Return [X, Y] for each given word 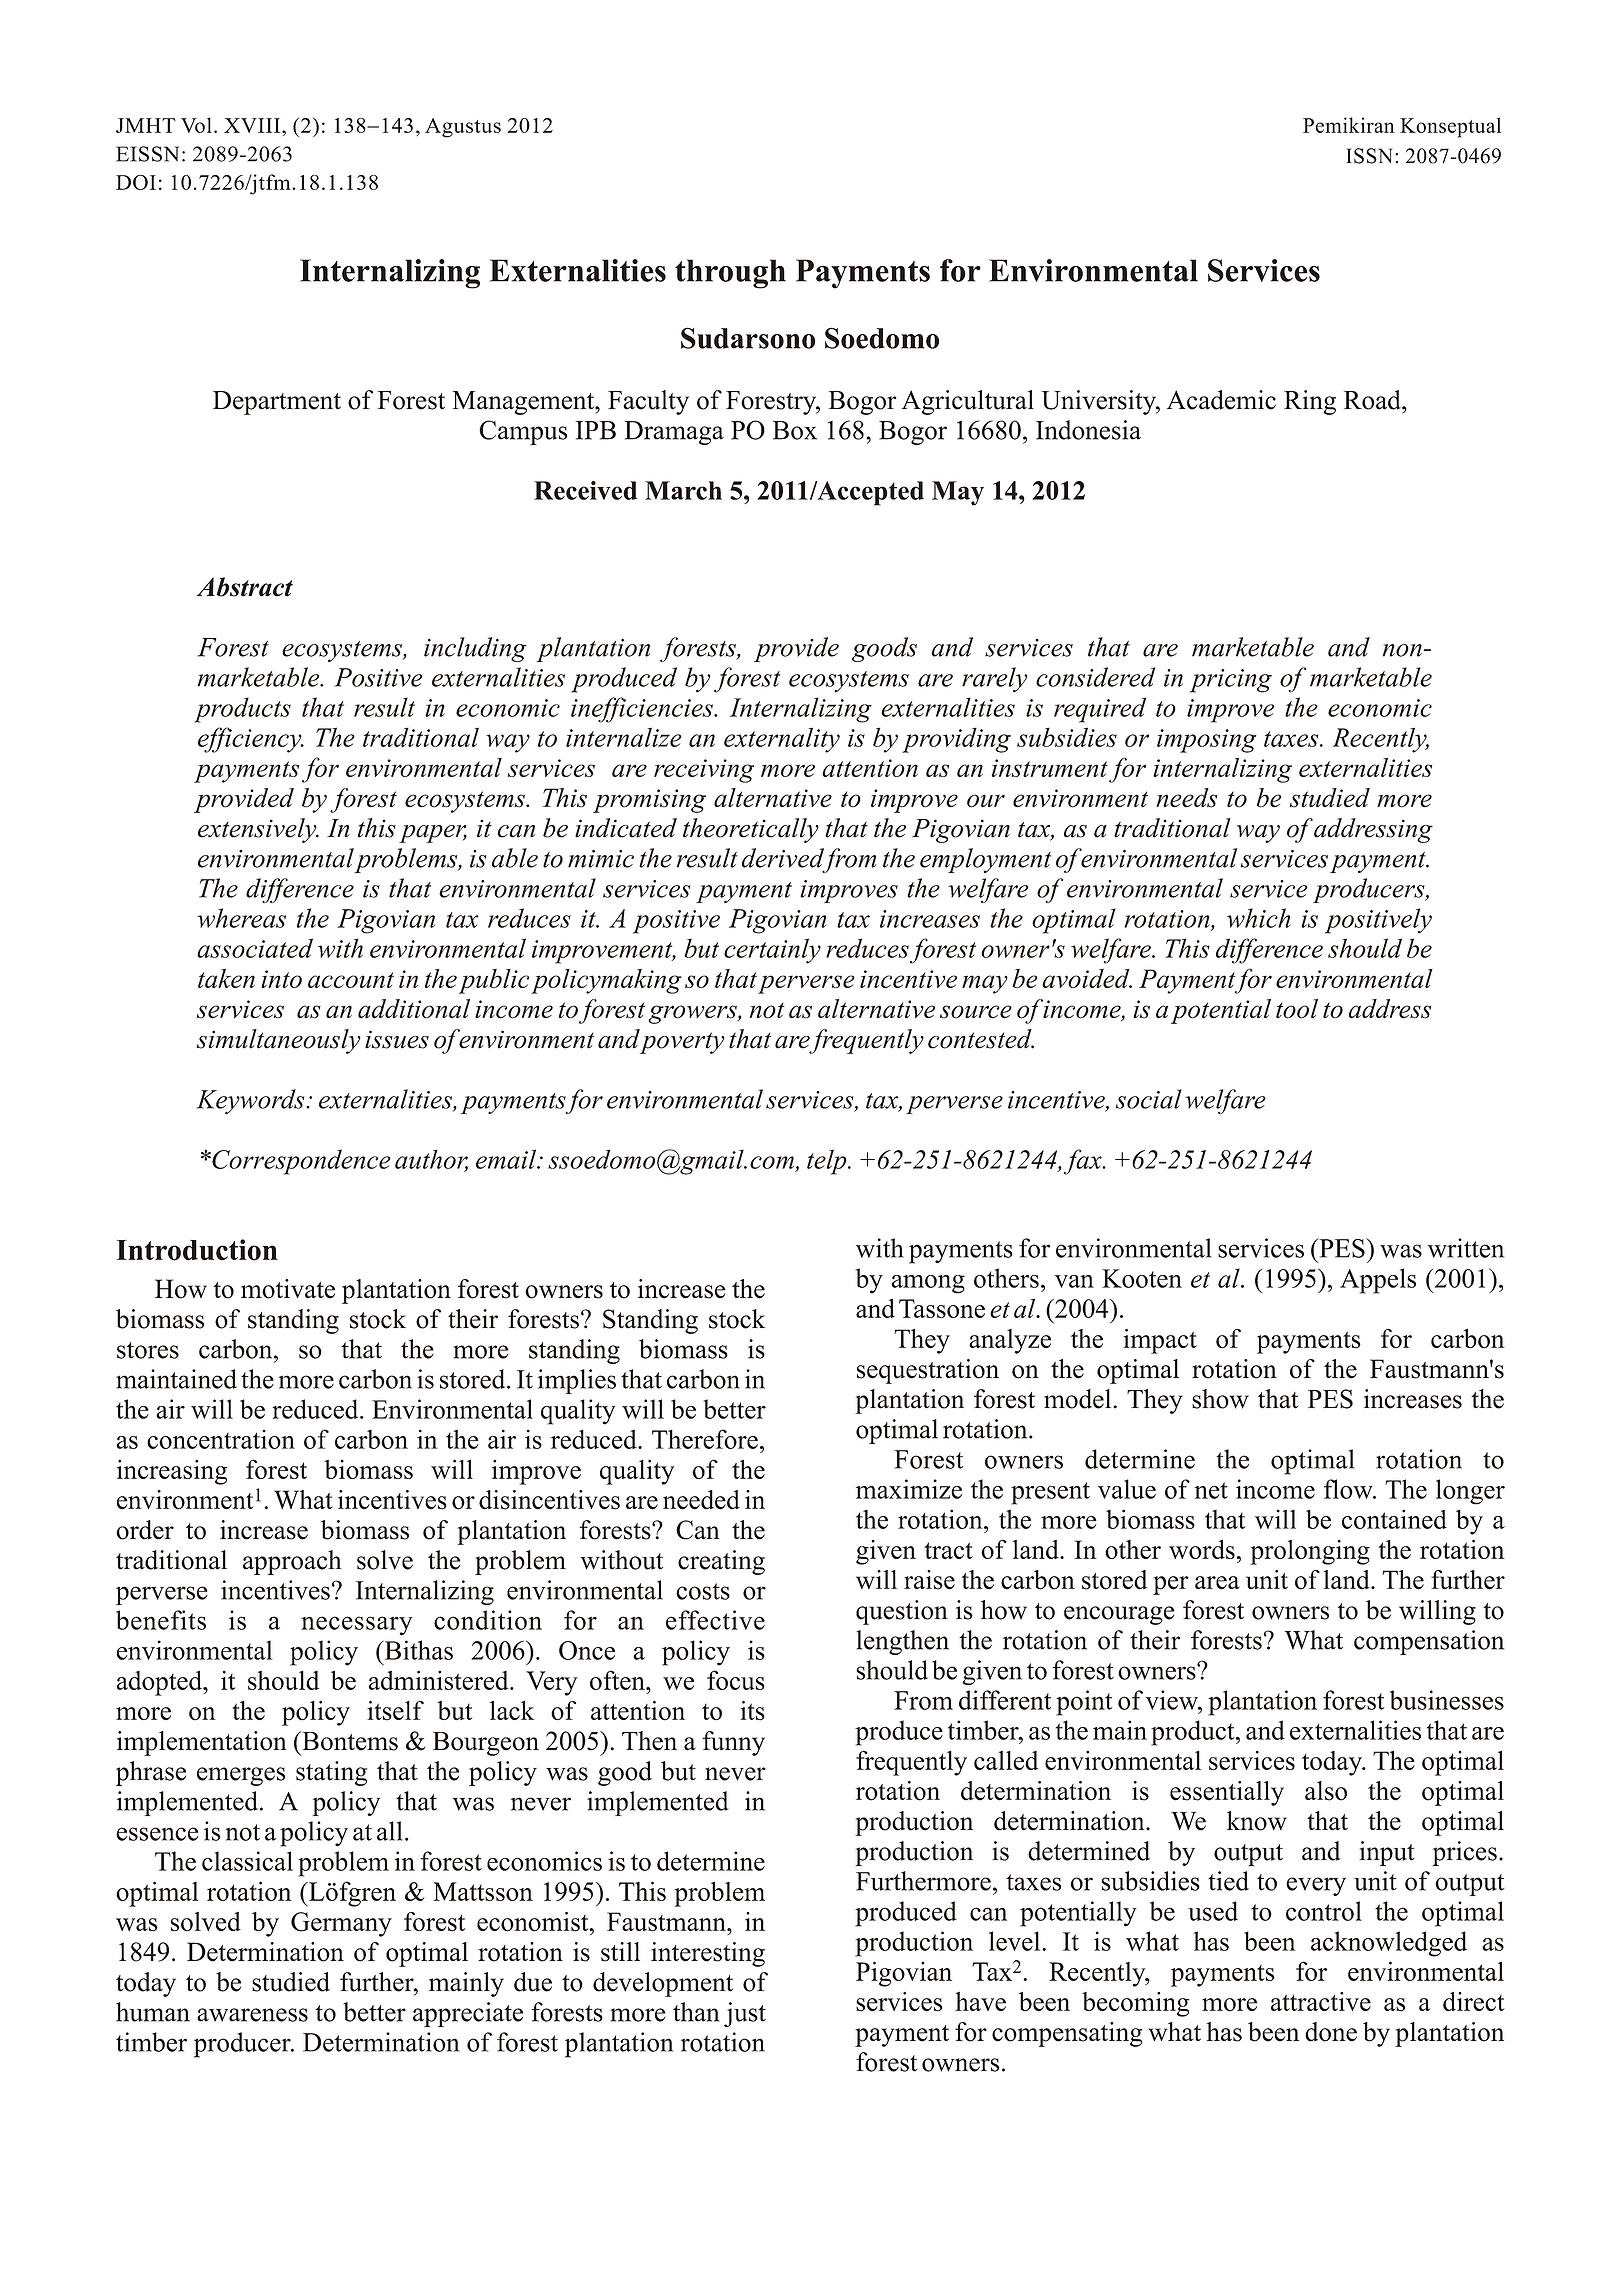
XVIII [253, 125]
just [745, 2014]
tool [1297, 1009]
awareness [252, 2015]
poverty [682, 1042]
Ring [1310, 402]
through [730, 274]
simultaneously [279, 1041]
